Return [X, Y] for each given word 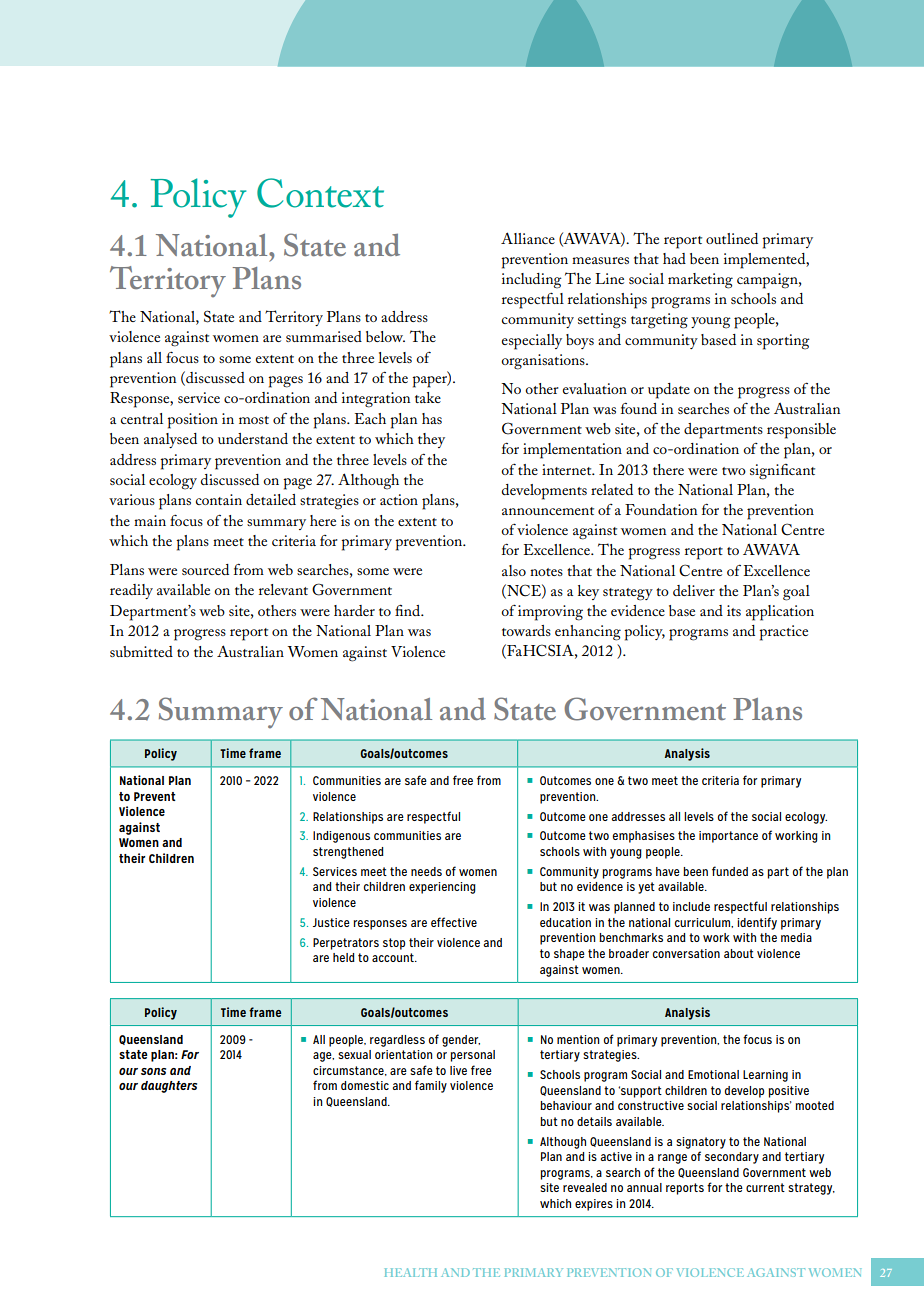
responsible [801, 431]
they [431, 440]
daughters [169, 1087]
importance [728, 837]
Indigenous [341, 837]
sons [153, 1071]
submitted [141, 651]
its [734, 610]
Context [320, 193]
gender [461, 1041]
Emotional [713, 1074]
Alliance [528, 238]
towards [526, 630]
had [674, 258]
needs [426, 871]
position [192, 421]
